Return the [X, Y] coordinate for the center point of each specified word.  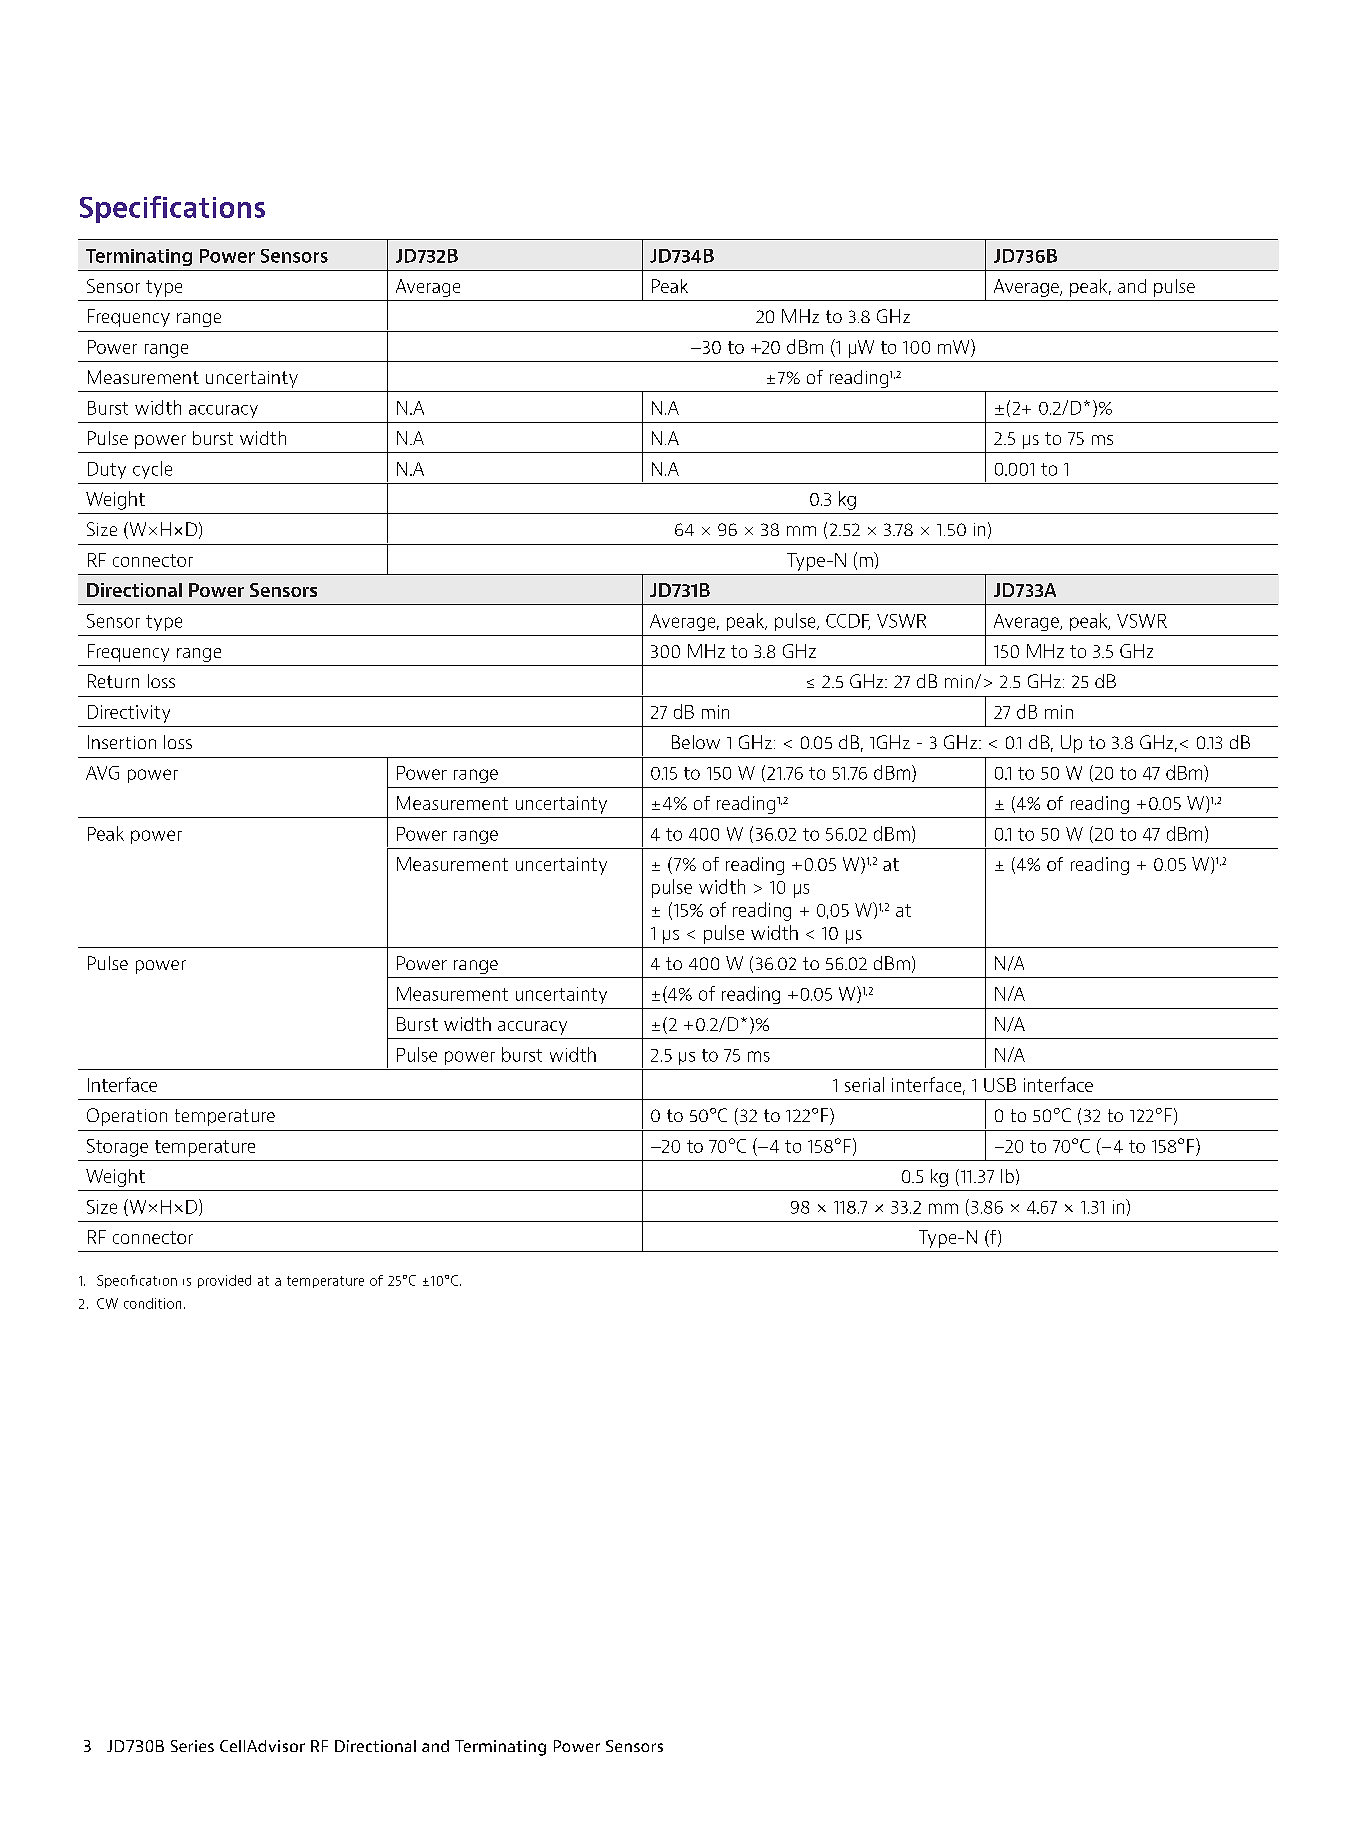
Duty [107, 470]
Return [113, 681]
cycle [152, 470]
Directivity [129, 714]
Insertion [122, 742]
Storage [117, 1148]
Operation [127, 1117]
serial [864, 1084]
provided [224, 1281]
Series [192, 1746]
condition [152, 1303]
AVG [102, 773]
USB [1000, 1085]
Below [696, 742]
